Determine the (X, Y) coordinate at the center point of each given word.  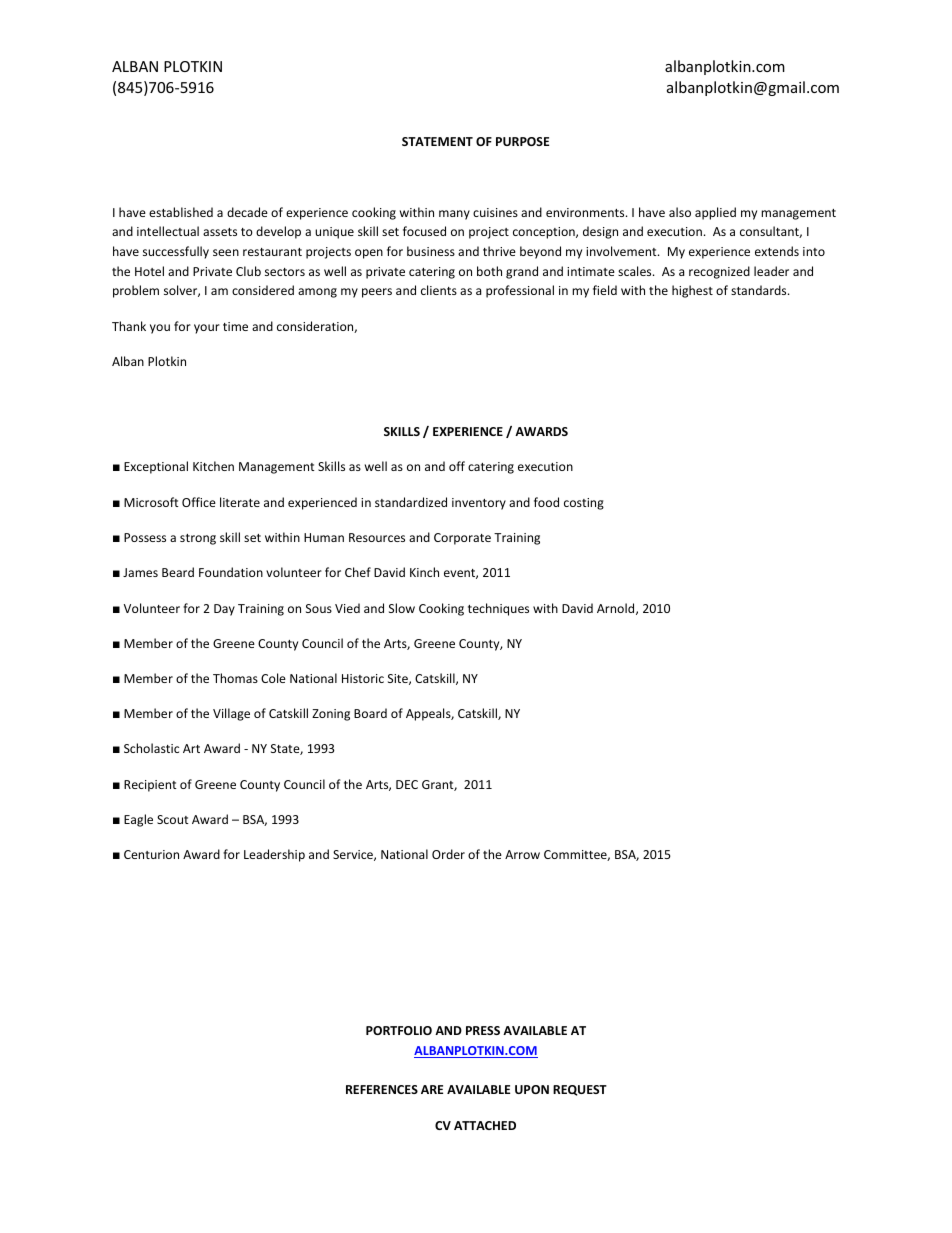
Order (448, 854)
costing (584, 504)
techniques (498, 609)
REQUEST (580, 1090)
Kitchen (213, 466)
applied (715, 213)
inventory (479, 504)
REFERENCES (382, 1089)
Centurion (151, 854)
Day (224, 610)
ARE (432, 1089)
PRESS (483, 1030)
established (181, 212)
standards (760, 290)
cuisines (495, 212)
